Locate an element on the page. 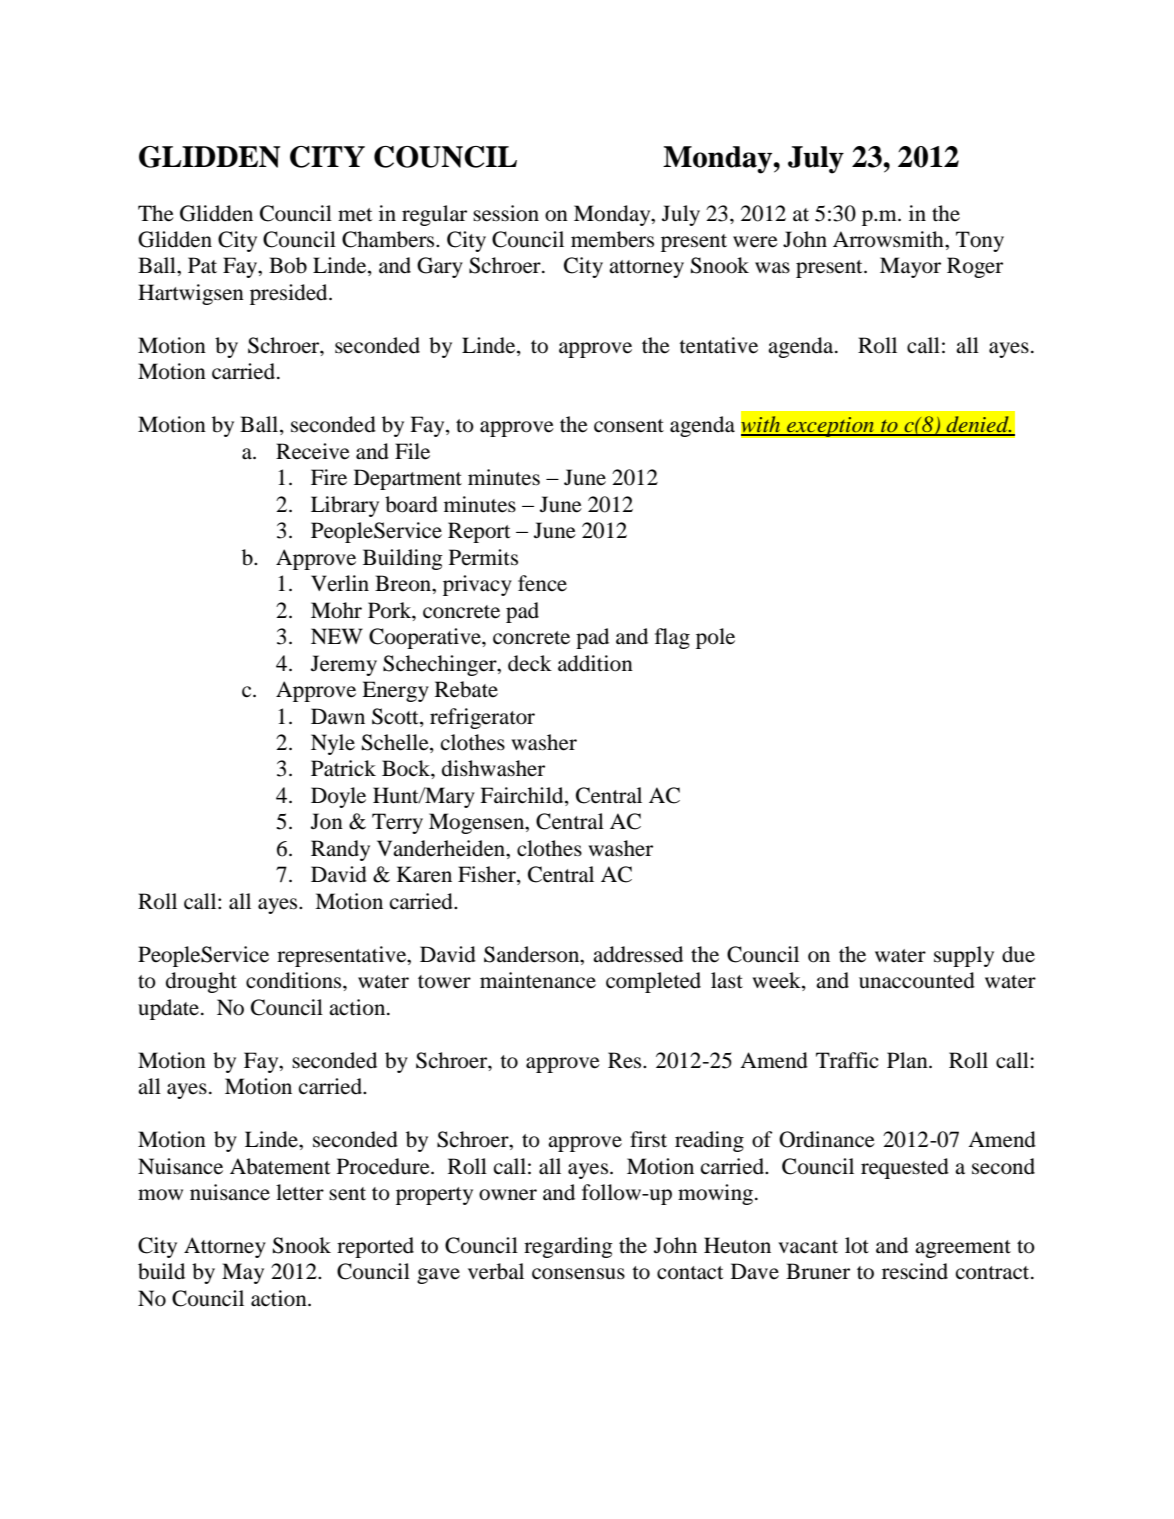 This page has height=1519, width=1174. regarding is located at coordinates (568, 1247).
